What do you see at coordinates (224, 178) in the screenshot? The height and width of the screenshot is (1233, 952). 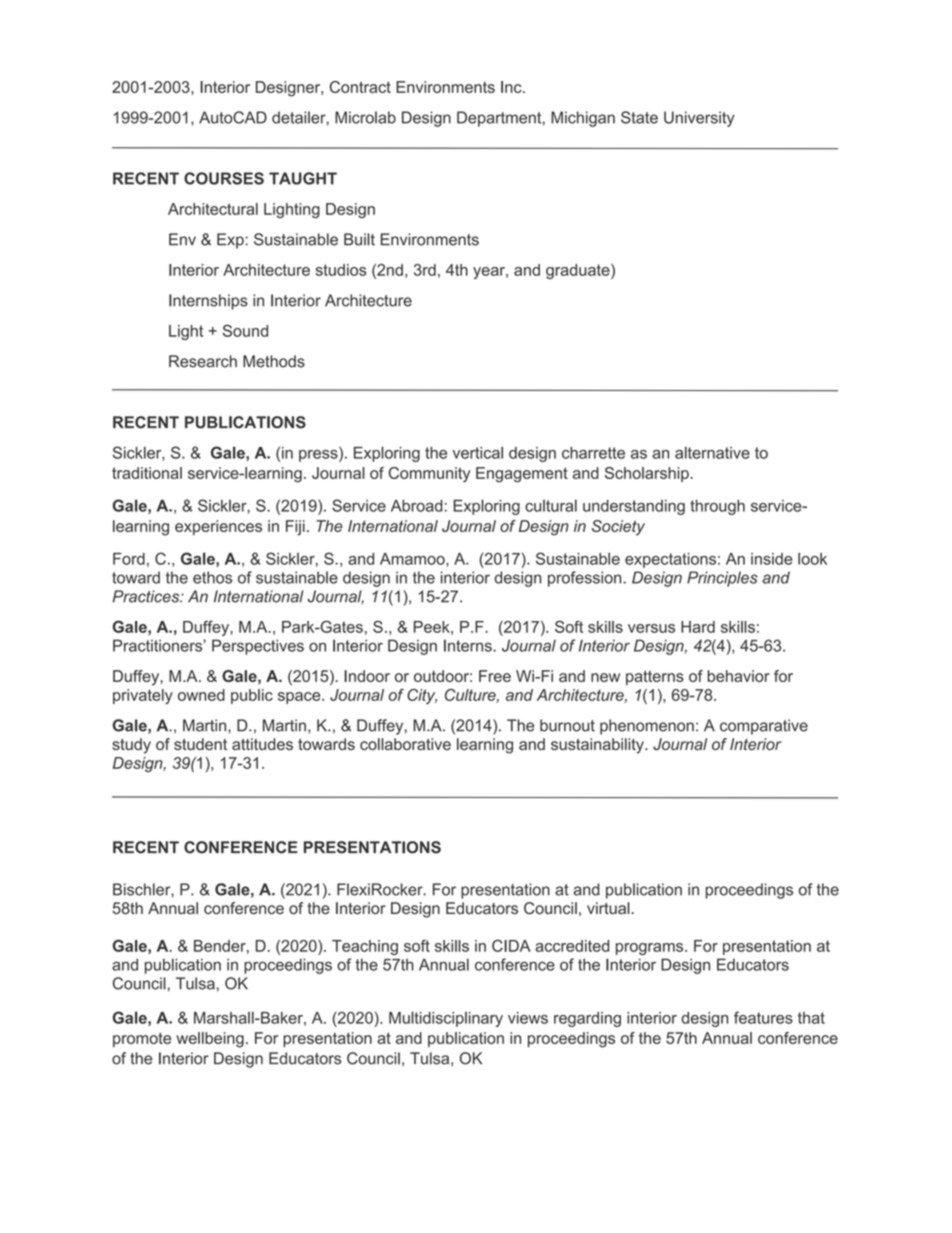 I see `COURSES` at bounding box center [224, 178].
